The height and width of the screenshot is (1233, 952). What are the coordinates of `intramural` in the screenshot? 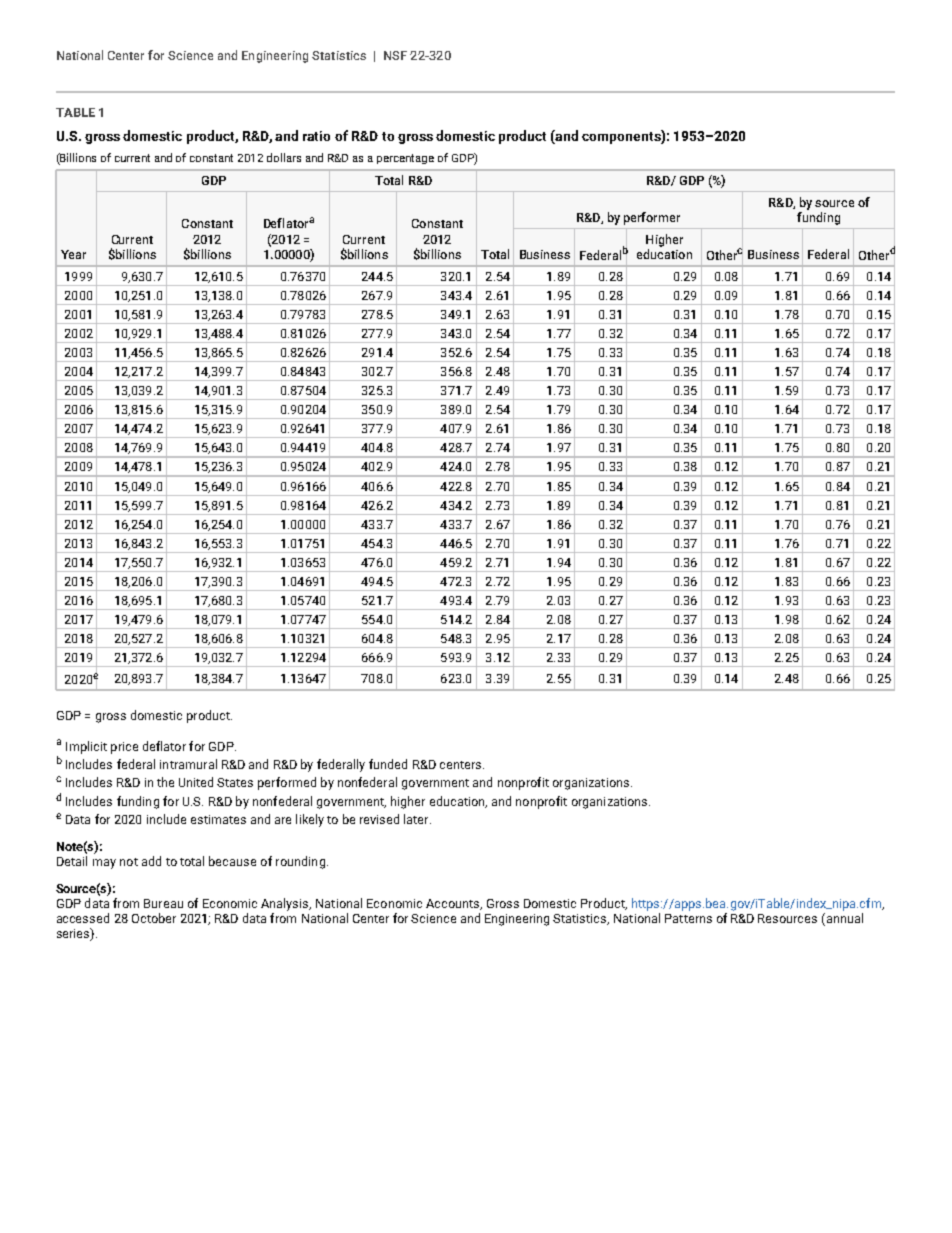 It's located at (188, 764).
